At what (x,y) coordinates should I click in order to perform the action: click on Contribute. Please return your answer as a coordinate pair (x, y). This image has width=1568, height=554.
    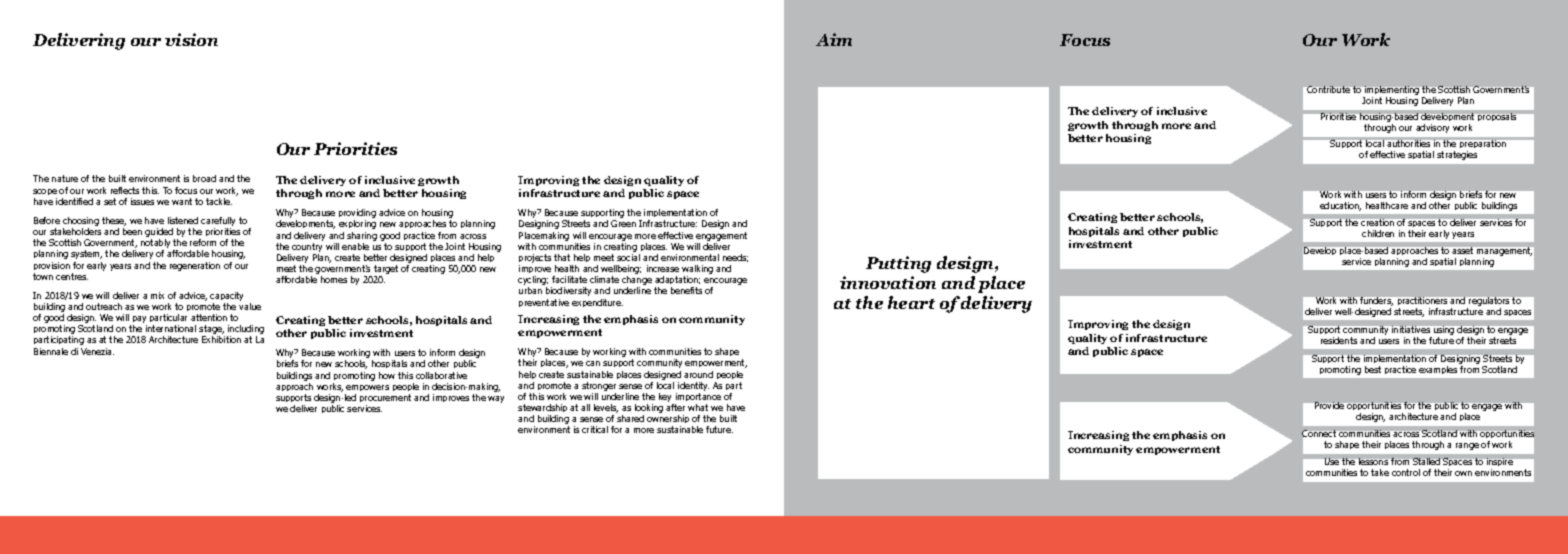
    Looking at the image, I should click on (1328, 89).
